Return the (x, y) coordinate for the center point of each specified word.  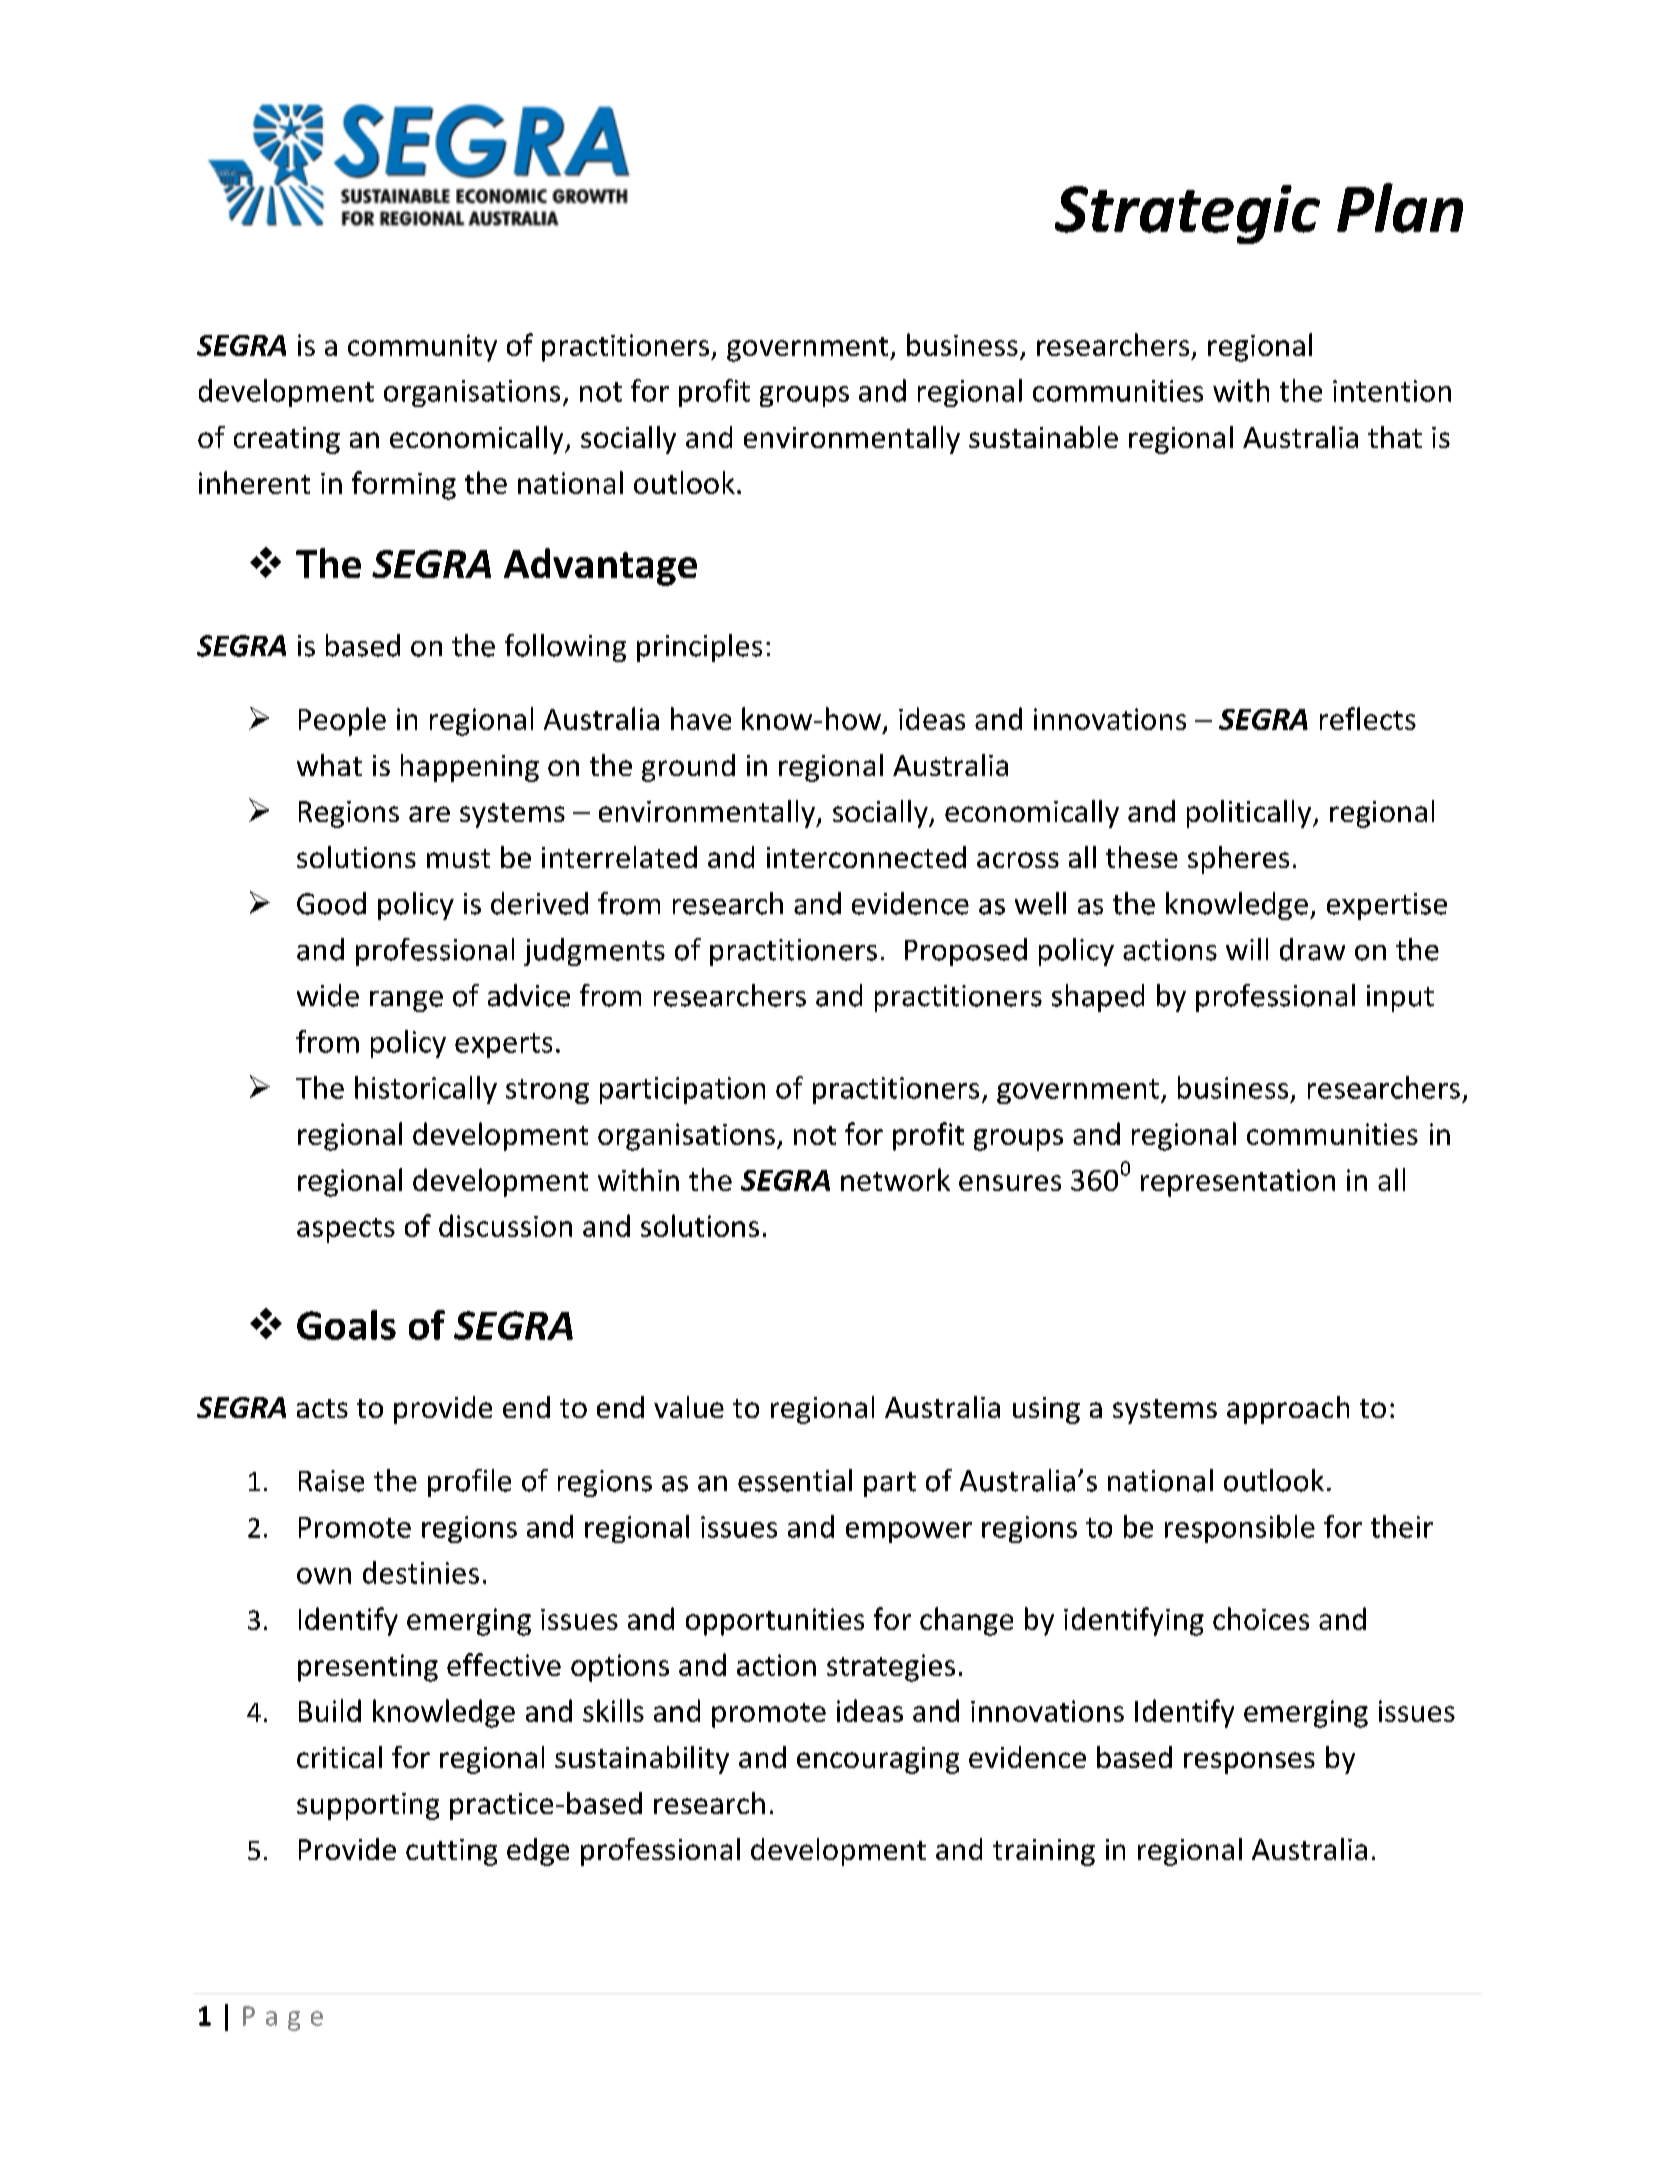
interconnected (866, 857)
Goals (346, 1325)
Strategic (1187, 214)
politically (1250, 814)
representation (1238, 1183)
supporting (368, 1806)
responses (1249, 1763)
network (895, 1179)
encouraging (878, 1760)
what (329, 765)
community (422, 348)
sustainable (1043, 437)
